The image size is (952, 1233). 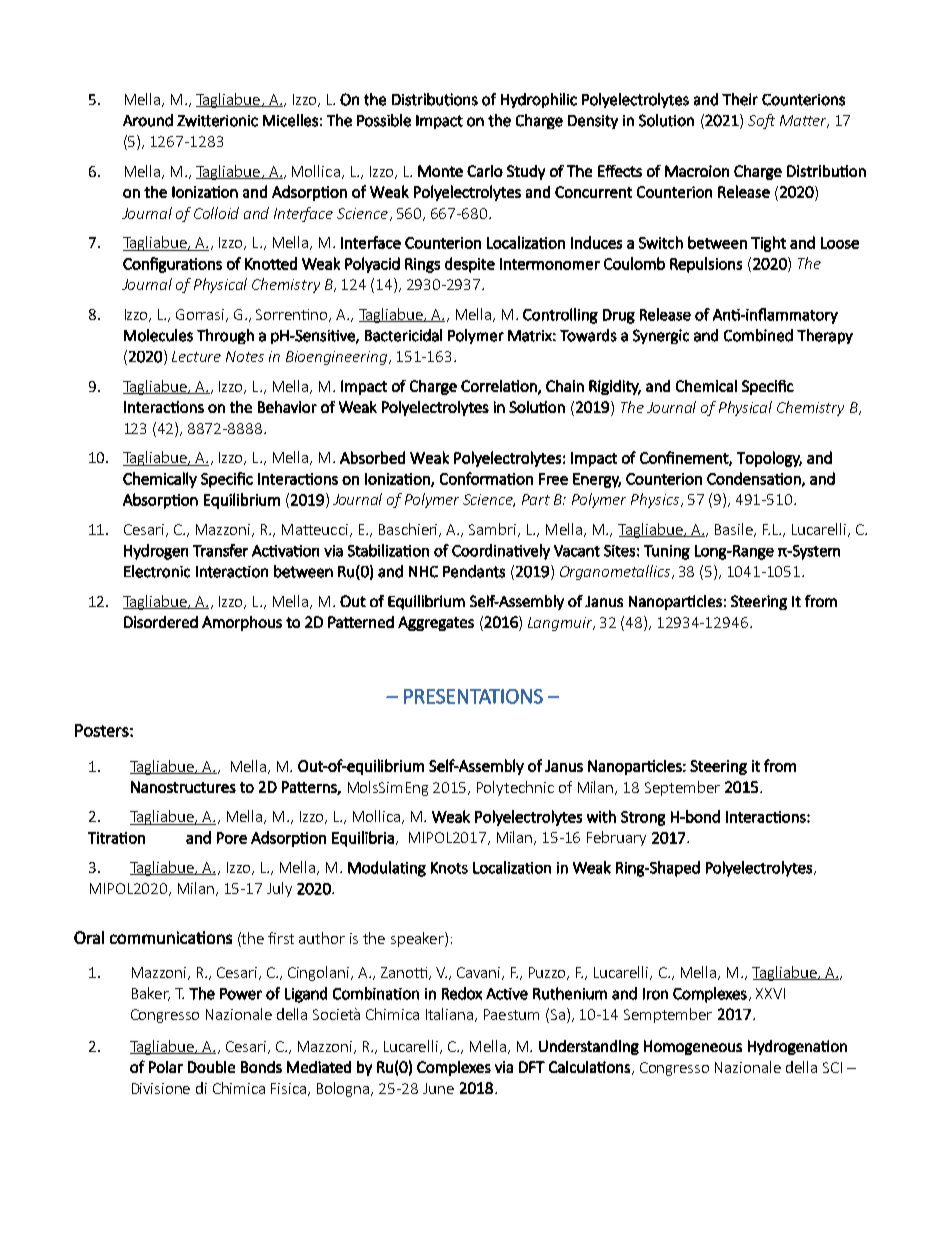 I want to click on Soft, so click(x=761, y=121).
